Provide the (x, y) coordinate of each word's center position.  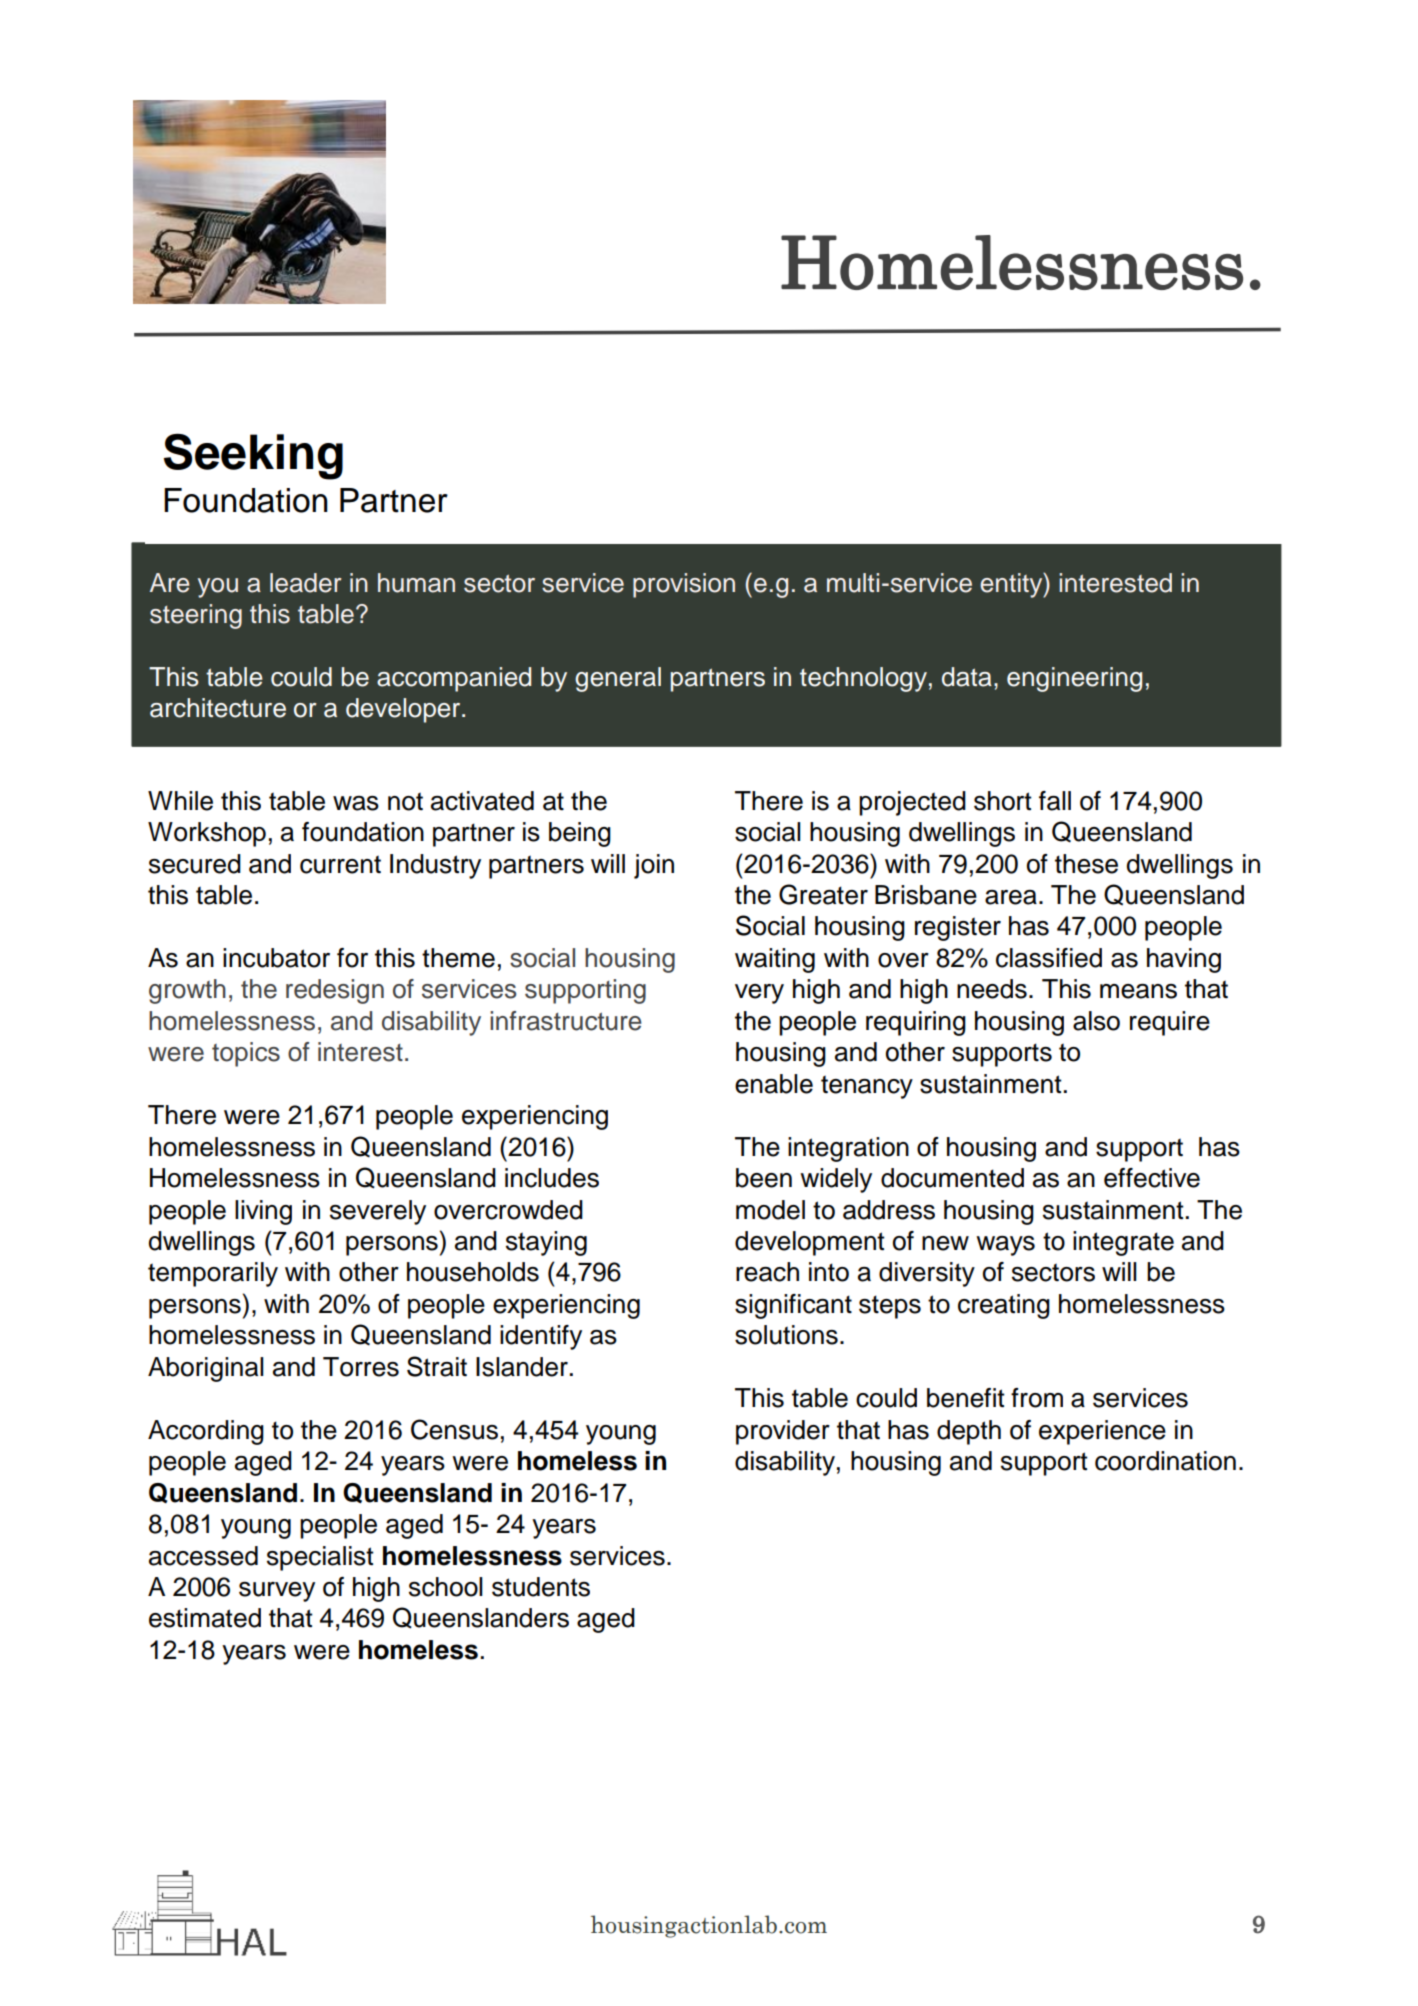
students (541, 1587)
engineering (1074, 679)
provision (684, 585)
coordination (1165, 1461)
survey (277, 1592)
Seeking (253, 456)
